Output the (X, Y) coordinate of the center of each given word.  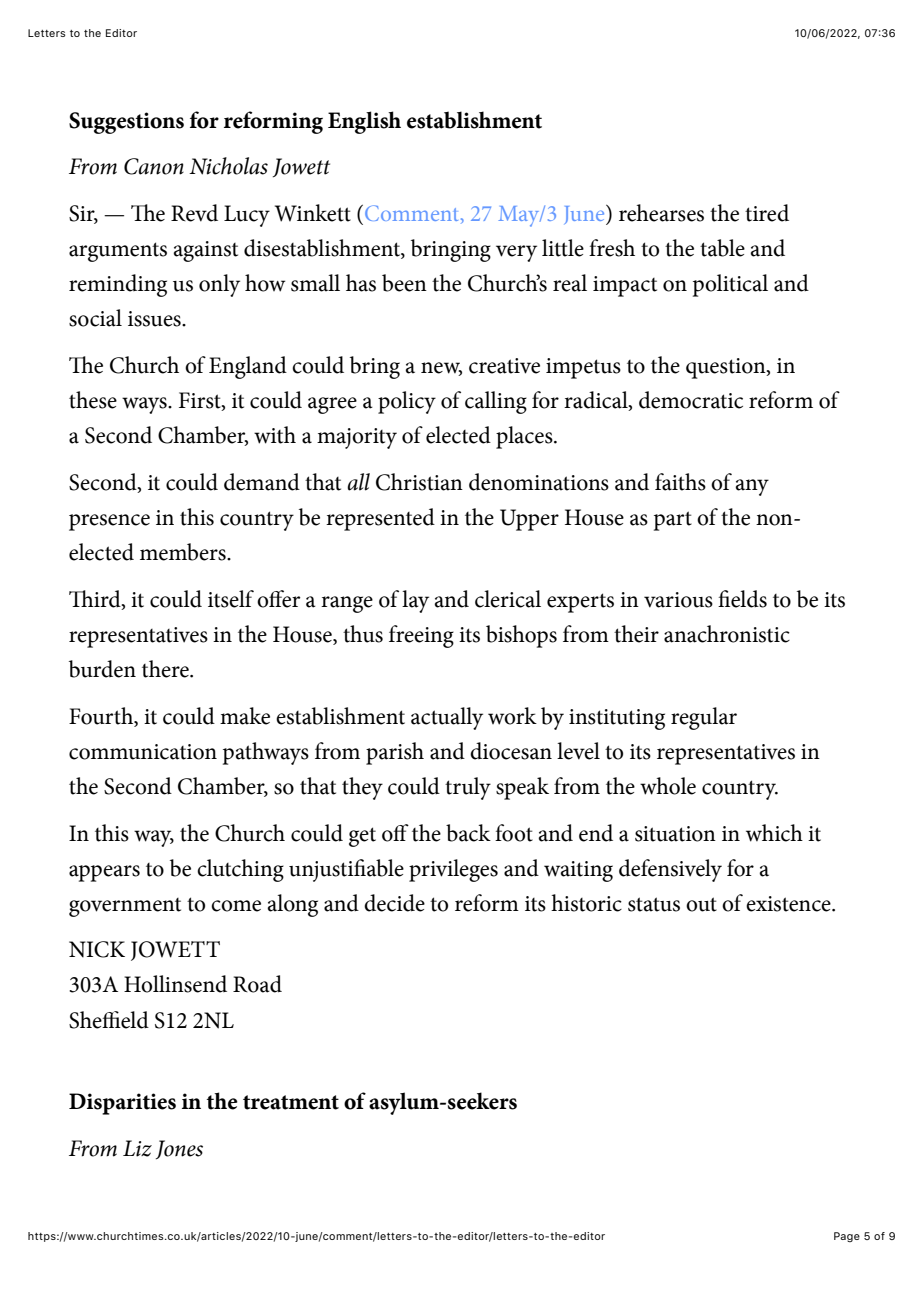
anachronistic (727, 634)
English (364, 122)
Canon (154, 166)
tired (767, 213)
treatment (291, 1102)
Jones (179, 1149)
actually (447, 718)
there (166, 669)
